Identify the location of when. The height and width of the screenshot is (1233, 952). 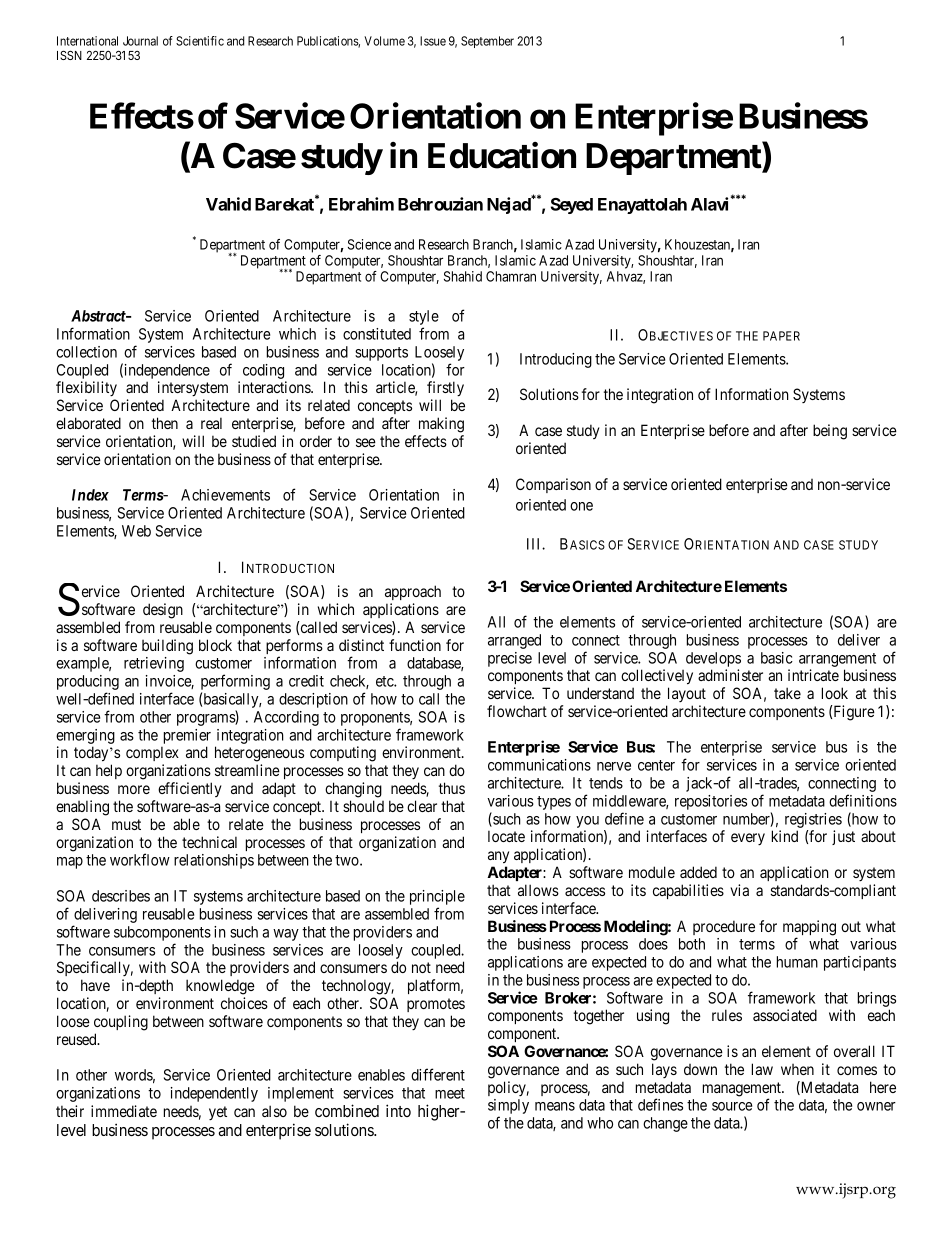
(797, 1069).
